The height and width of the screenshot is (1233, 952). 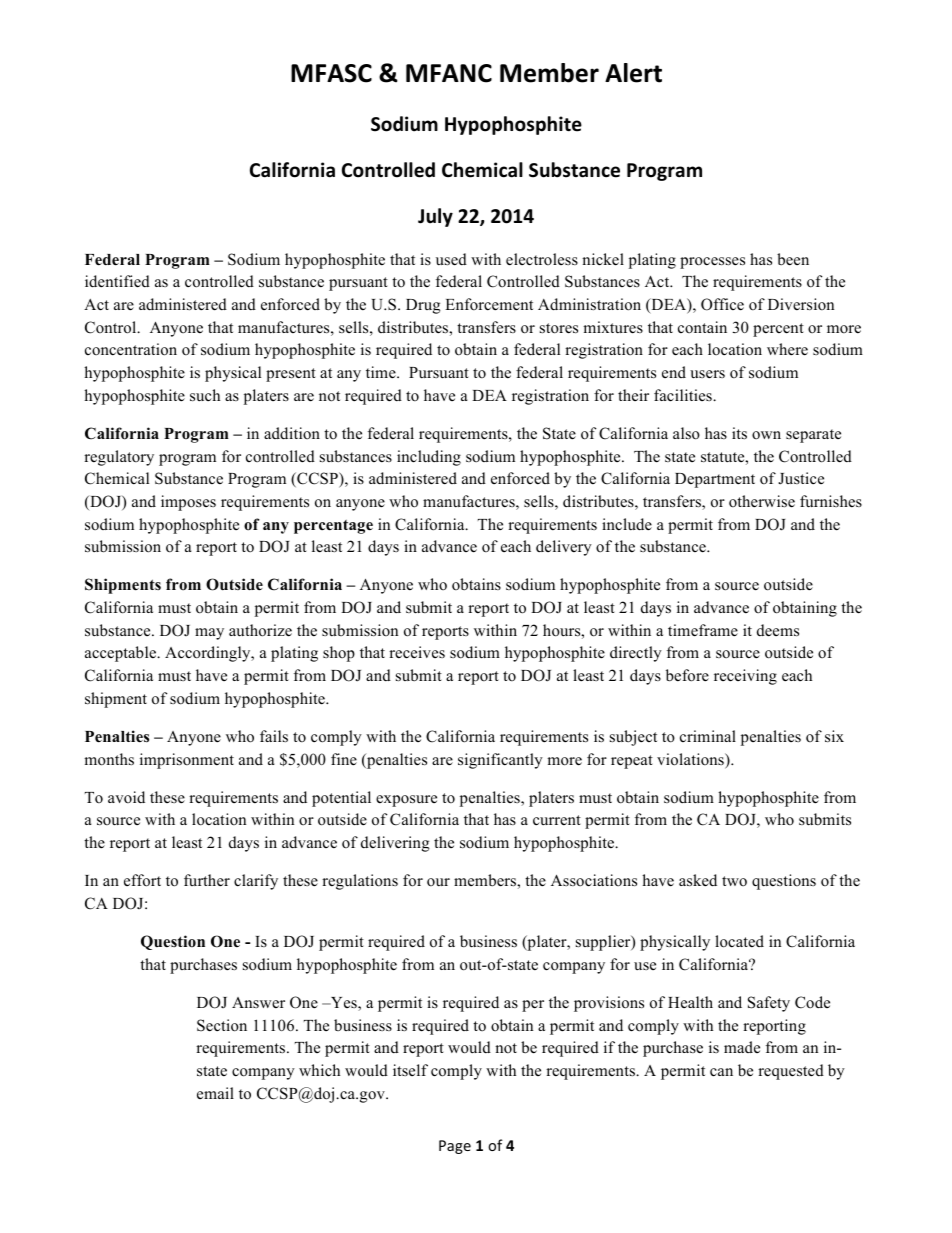 I want to click on requested, so click(x=791, y=1072).
